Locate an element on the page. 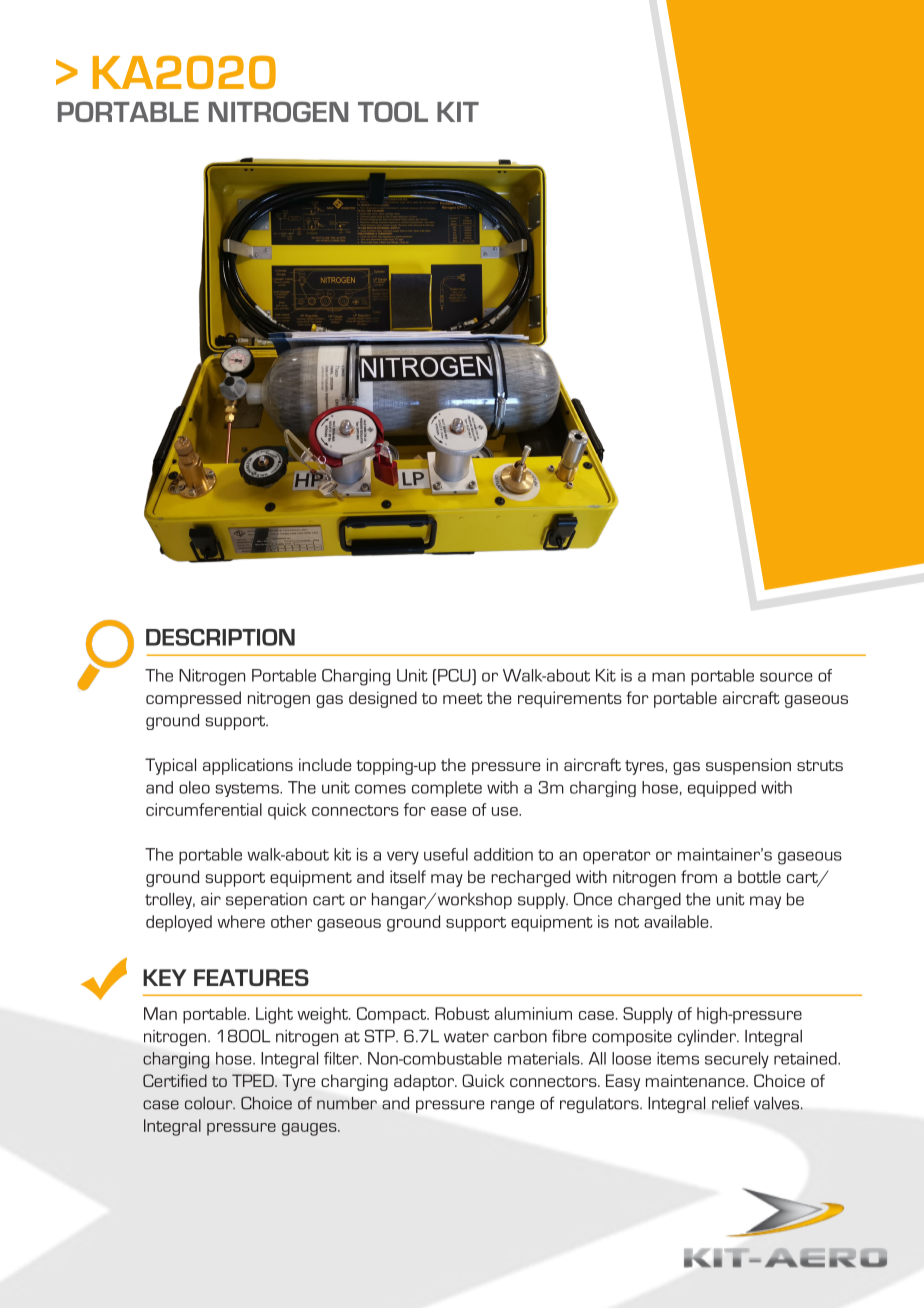 The width and height of the page is (924, 1308). TOOL is located at coordinates (393, 111).
